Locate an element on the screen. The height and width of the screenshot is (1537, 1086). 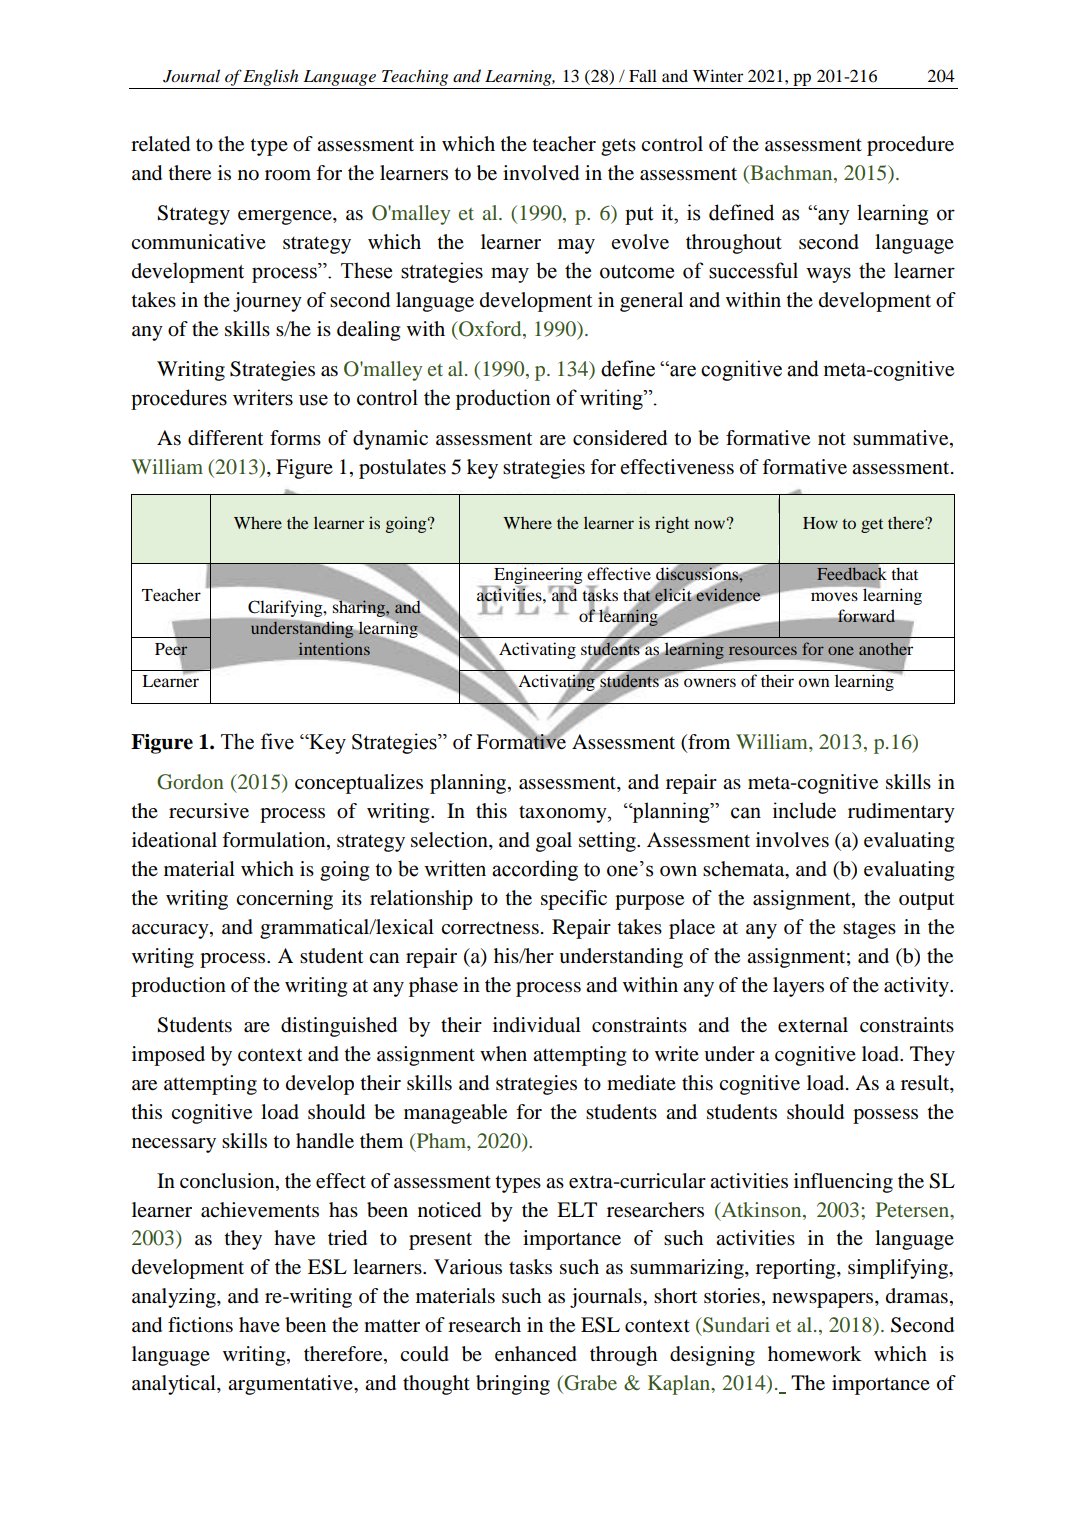
goal is located at coordinates (554, 842).
